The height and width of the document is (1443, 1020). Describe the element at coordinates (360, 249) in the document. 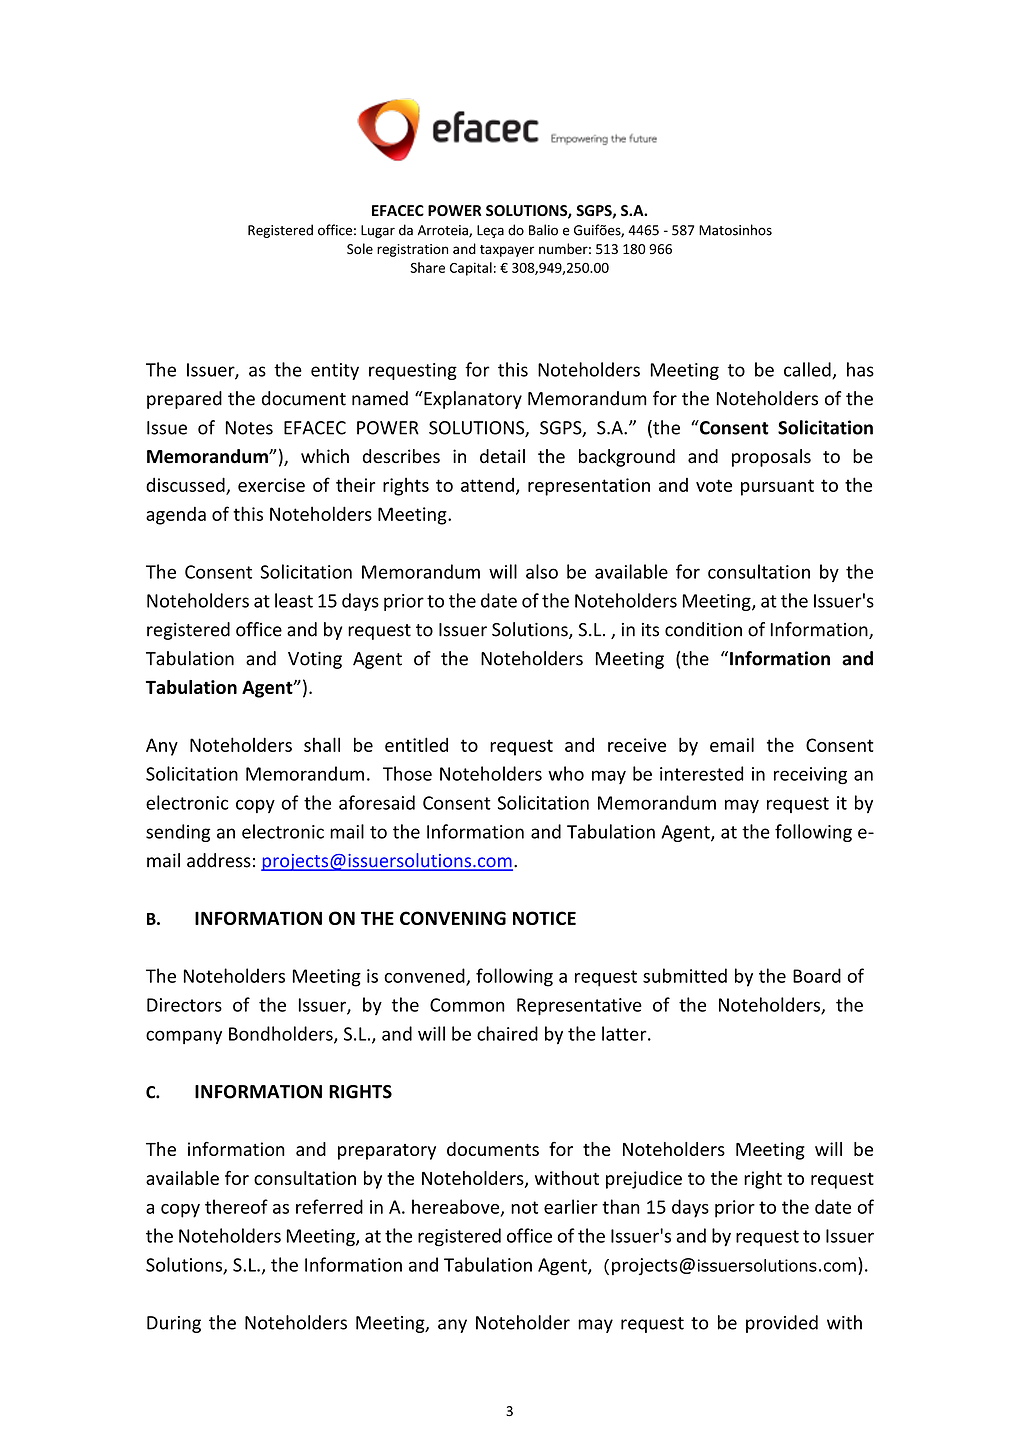

I see `Sole` at that location.
